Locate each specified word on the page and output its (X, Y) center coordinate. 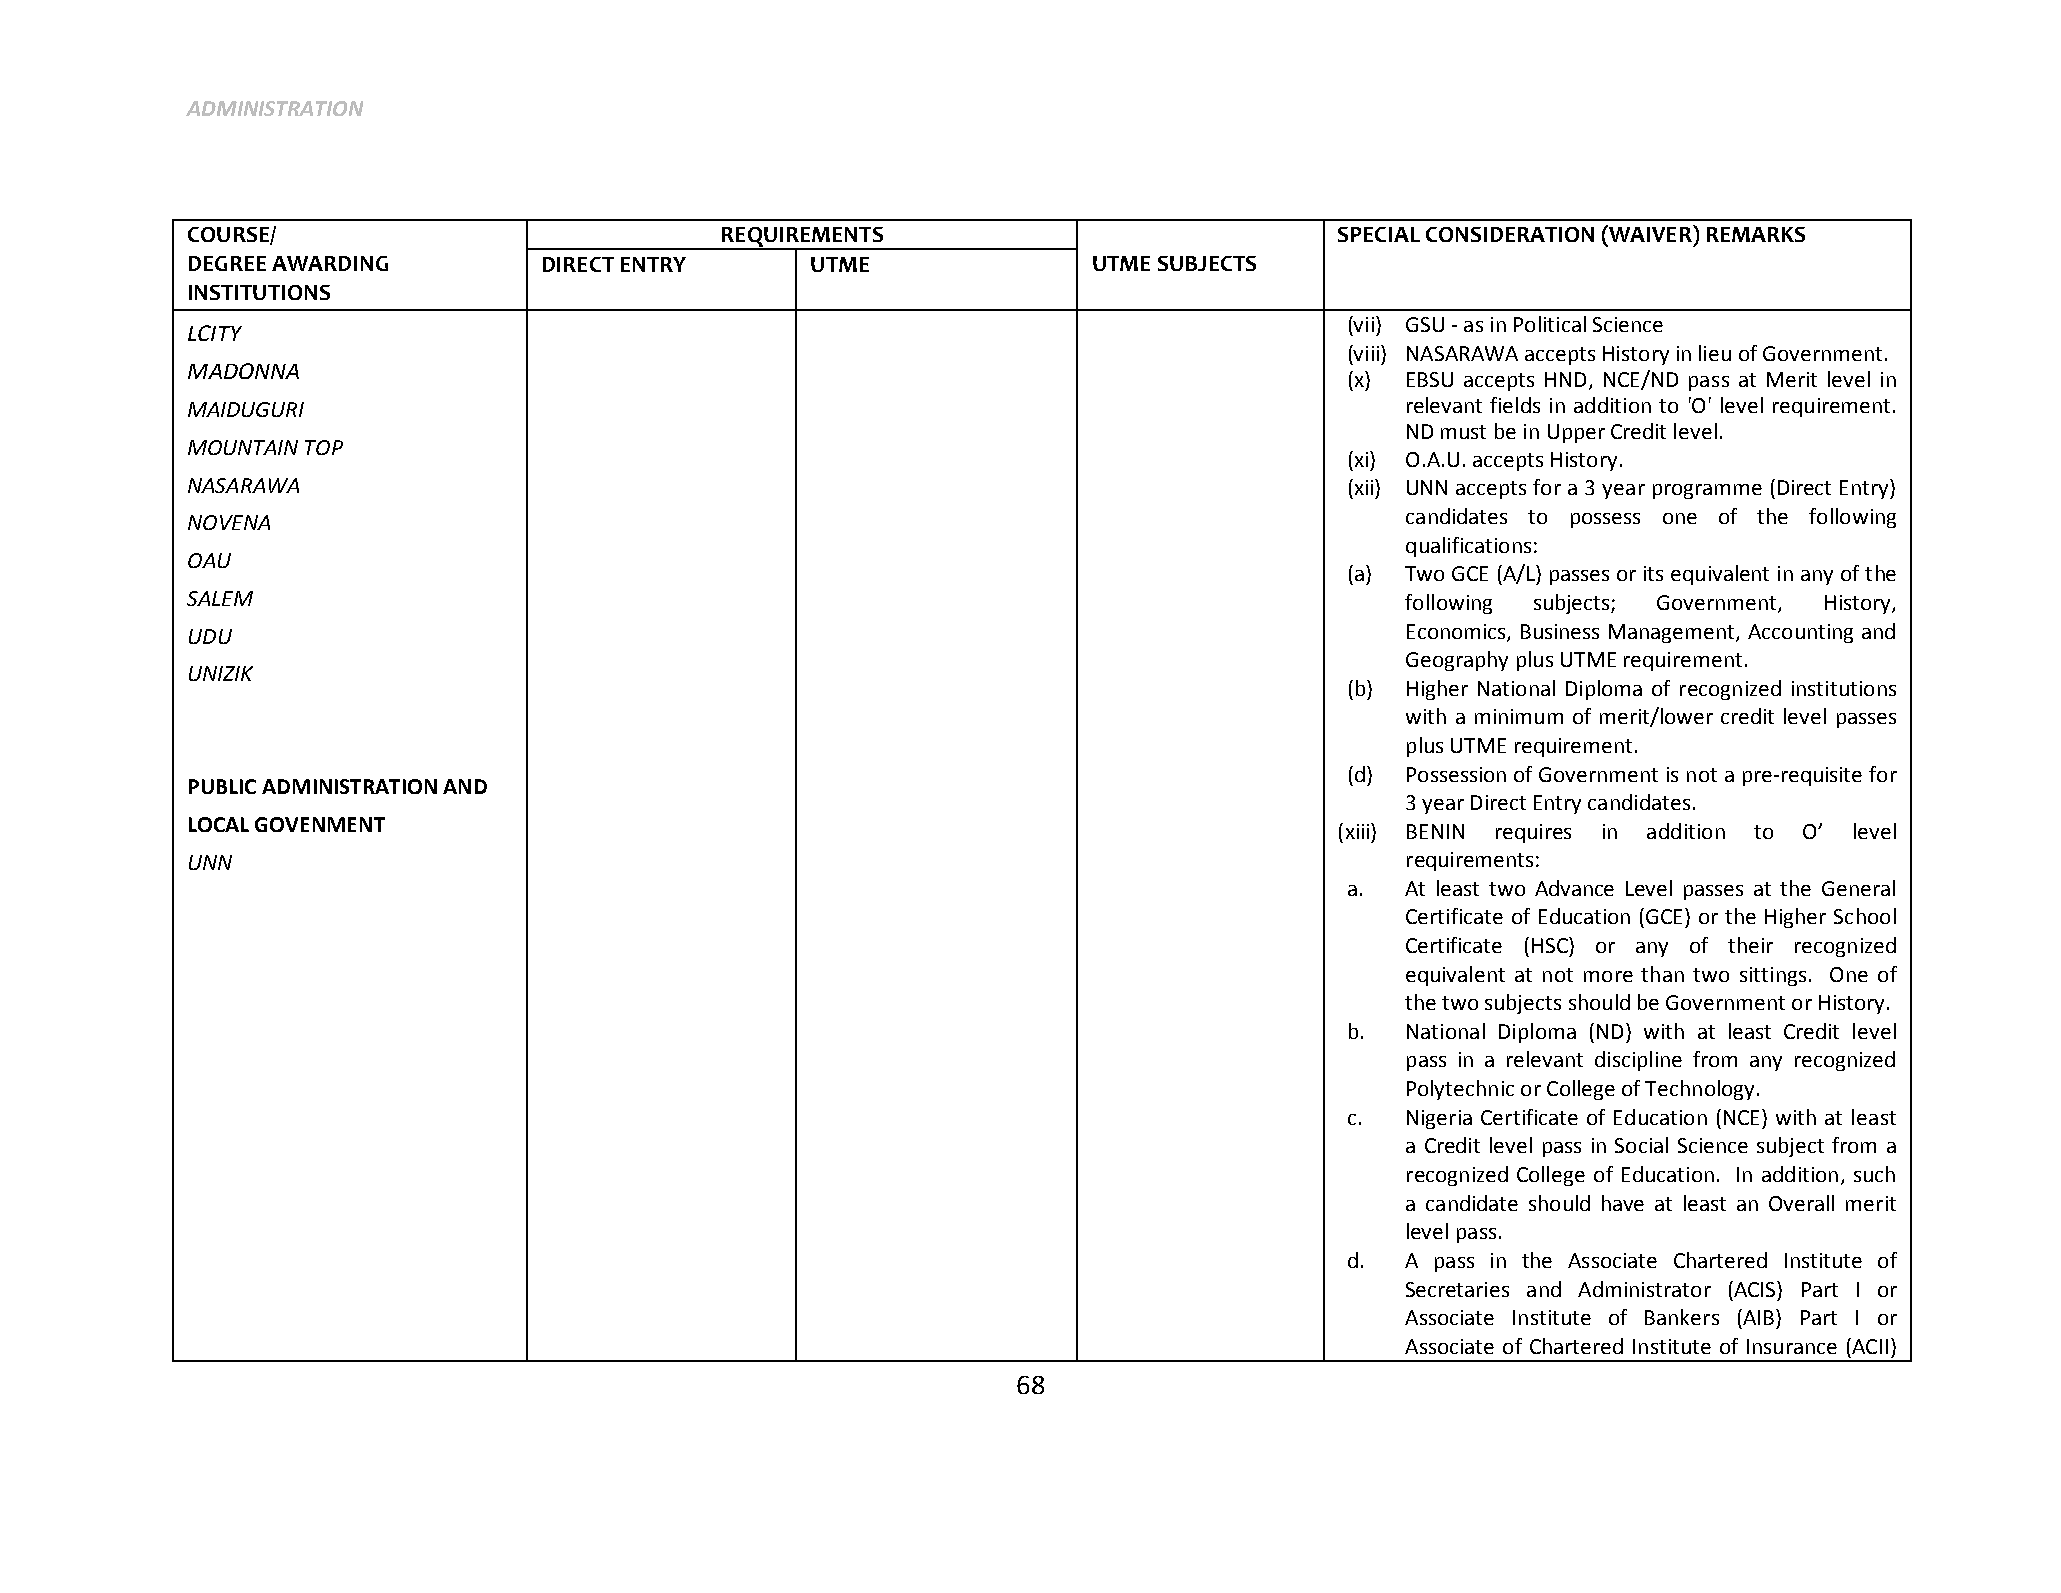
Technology (1699, 1090)
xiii (1357, 831)
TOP (324, 447)
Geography (1457, 661)
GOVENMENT (320, 824)
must (1463, 432)
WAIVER (1650, 233)
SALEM (220, 598)
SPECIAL (1379, 234)
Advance (1574, 888)
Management (1673, 633)
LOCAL (219, 824)
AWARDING (330, 263)
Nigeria (1439, 1119)
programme (1707, 491)
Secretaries (1457, 1289)
